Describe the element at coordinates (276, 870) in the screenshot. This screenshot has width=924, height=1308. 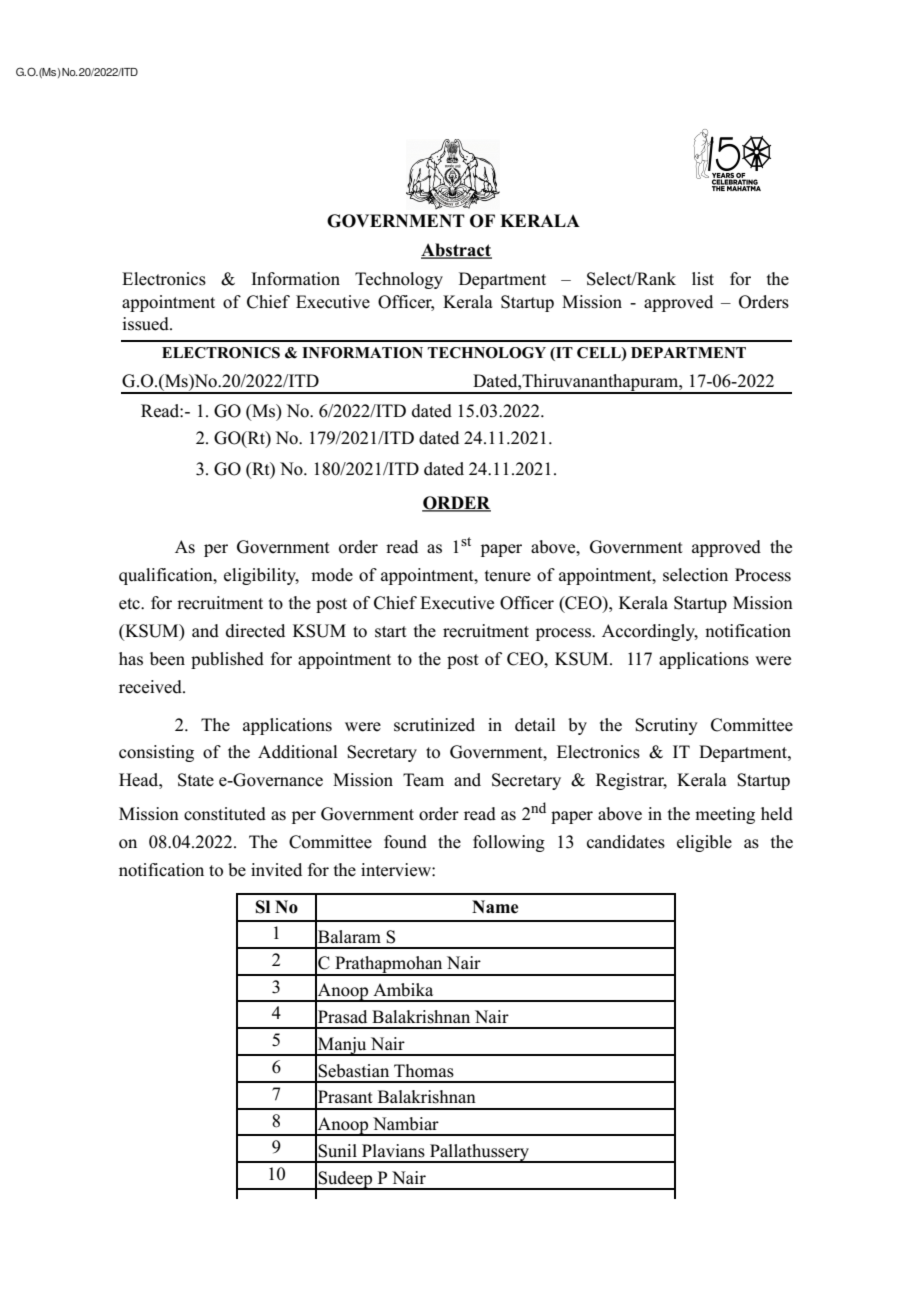
I see `invited` at that location.
